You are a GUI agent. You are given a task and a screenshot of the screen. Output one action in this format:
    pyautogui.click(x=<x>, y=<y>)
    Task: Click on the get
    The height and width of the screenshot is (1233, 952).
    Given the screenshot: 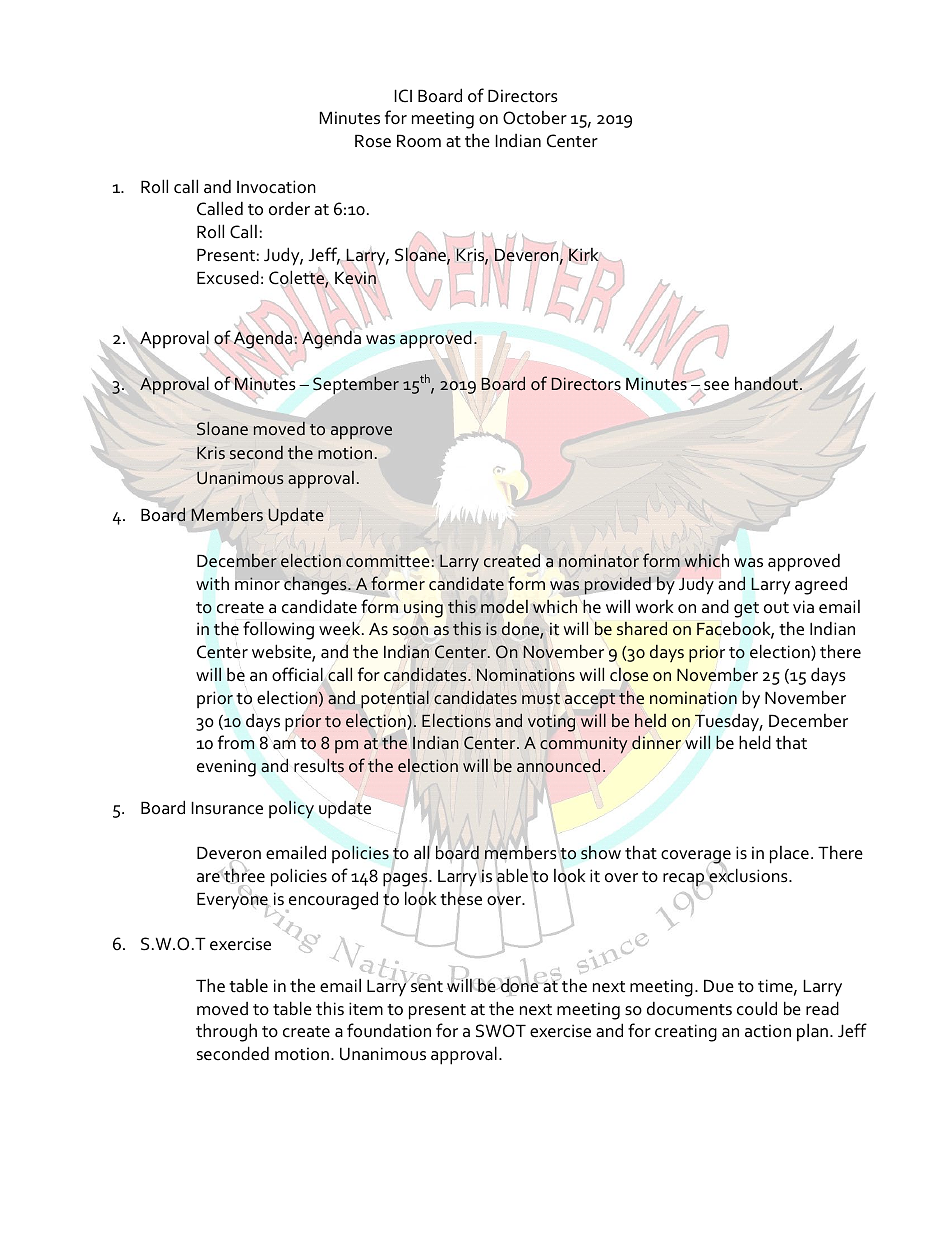 What is the action you would take?
    pyautogui.click(x=746, y=610)
